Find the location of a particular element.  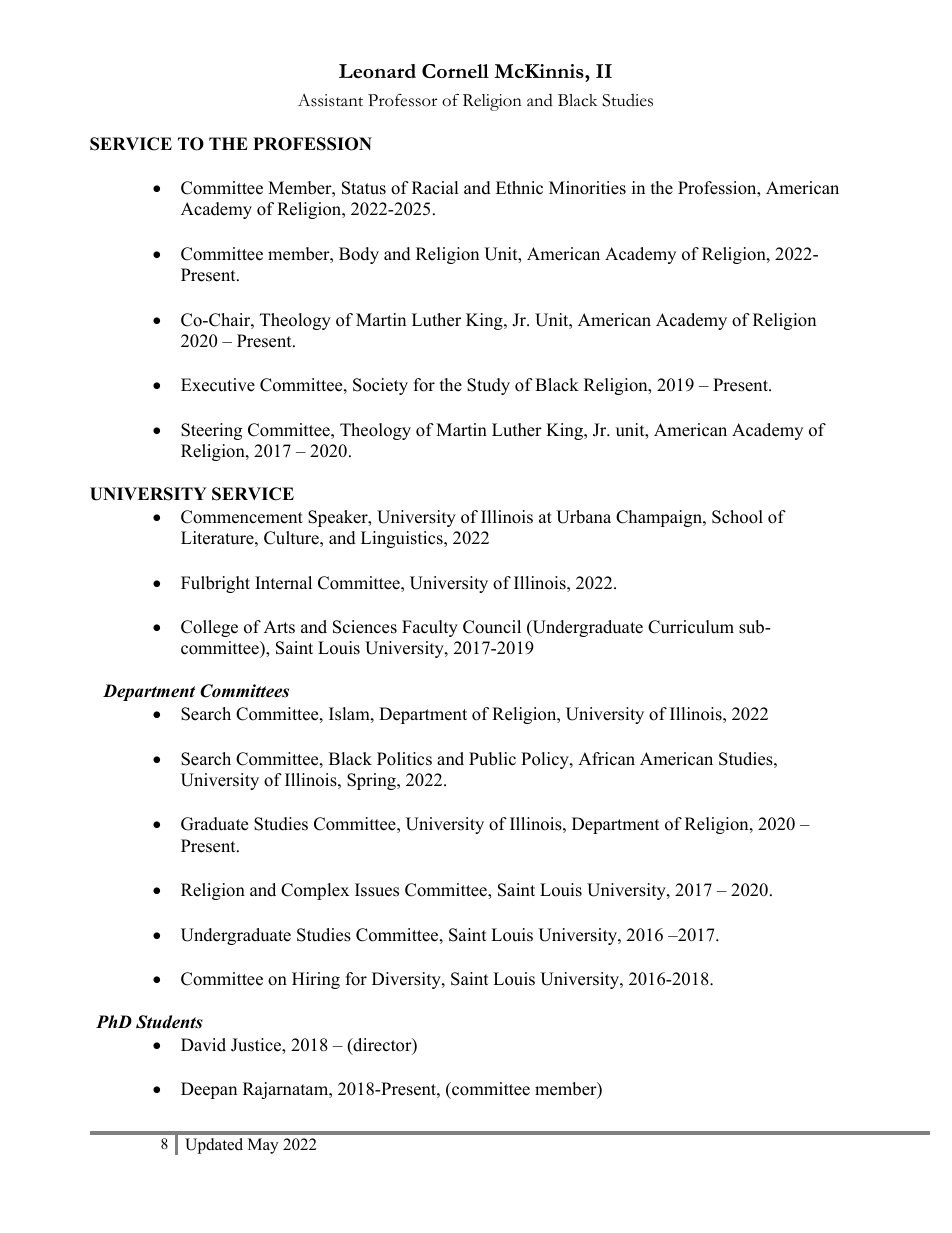

College is located at coordinates (209, 628).
